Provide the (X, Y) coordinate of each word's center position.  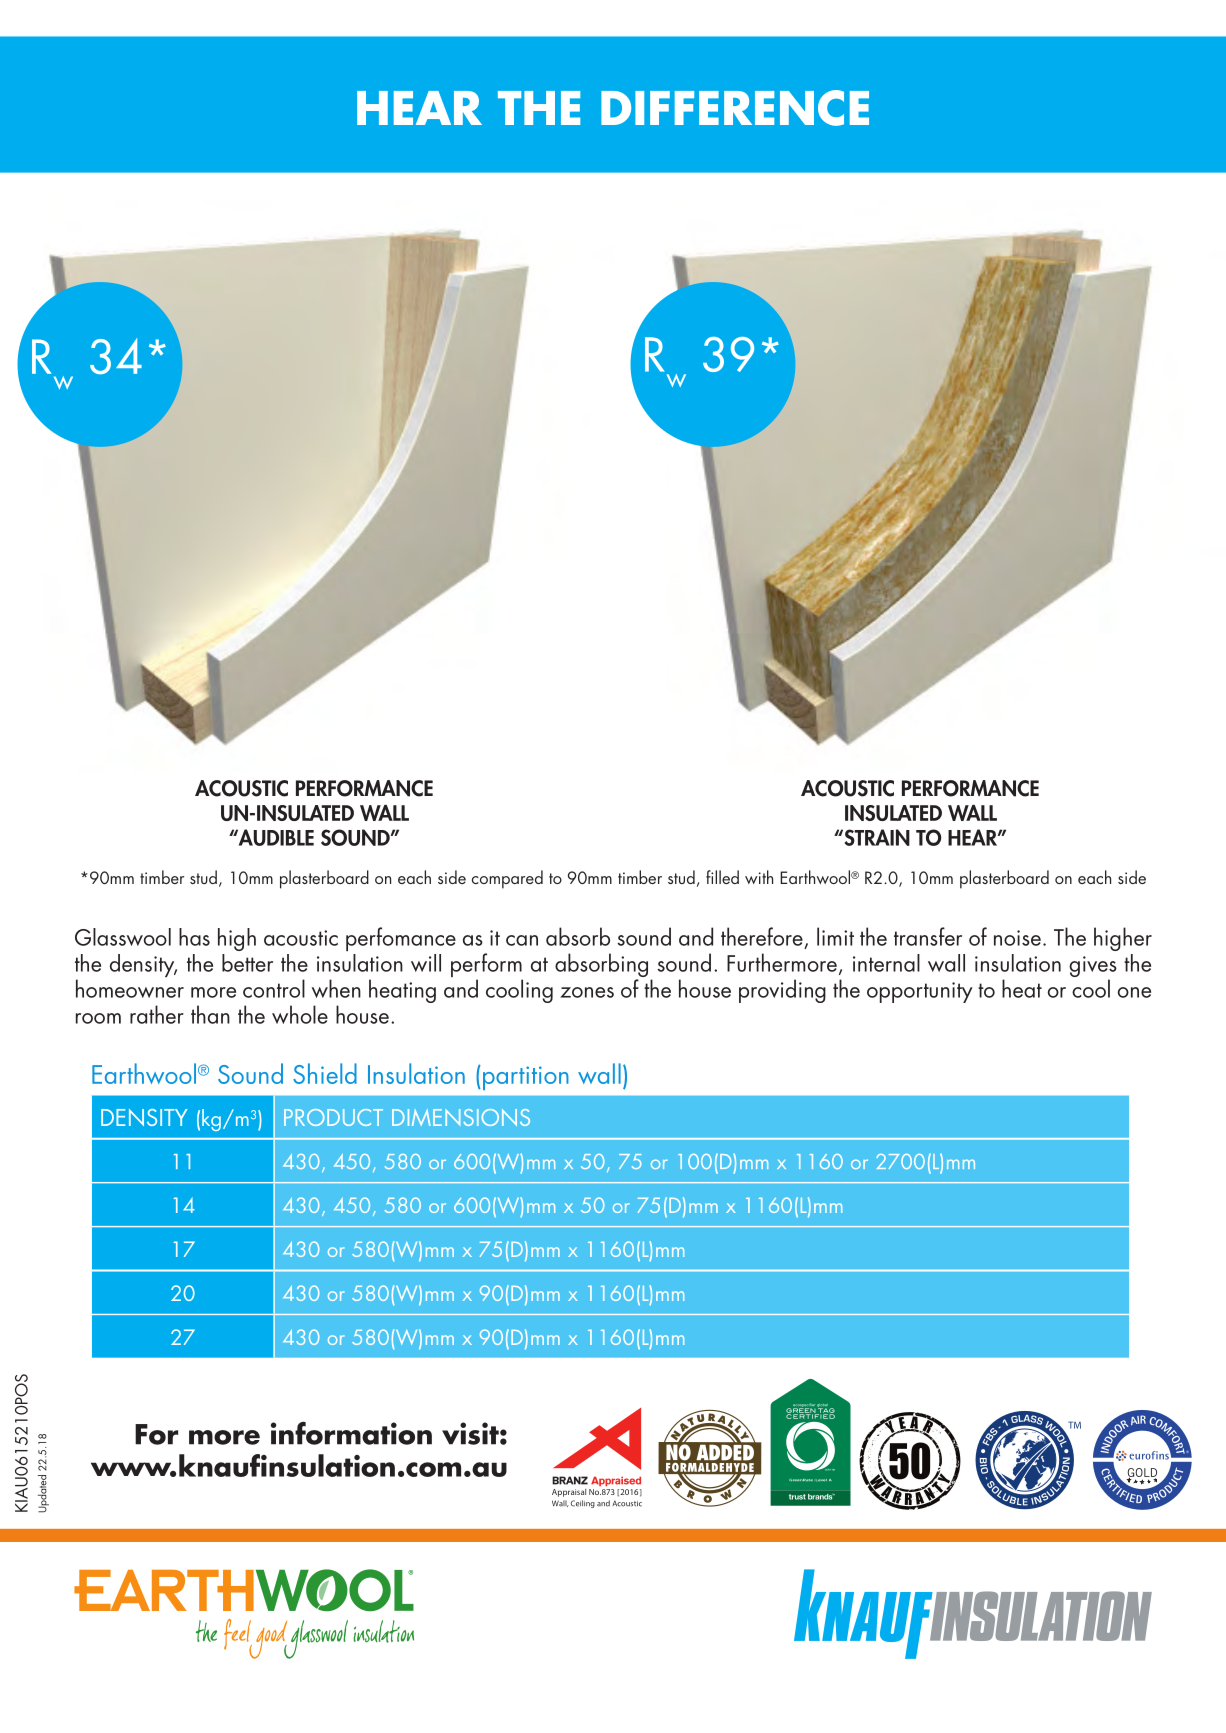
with (759, 877)
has (194, 937)
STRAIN (876, 837)
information (351, 1433)
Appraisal (569, 1493)
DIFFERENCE (735, 108)
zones (587, 992)
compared (507, 879)
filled (722, 877)
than (210, 1014)
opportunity (920, 992)
